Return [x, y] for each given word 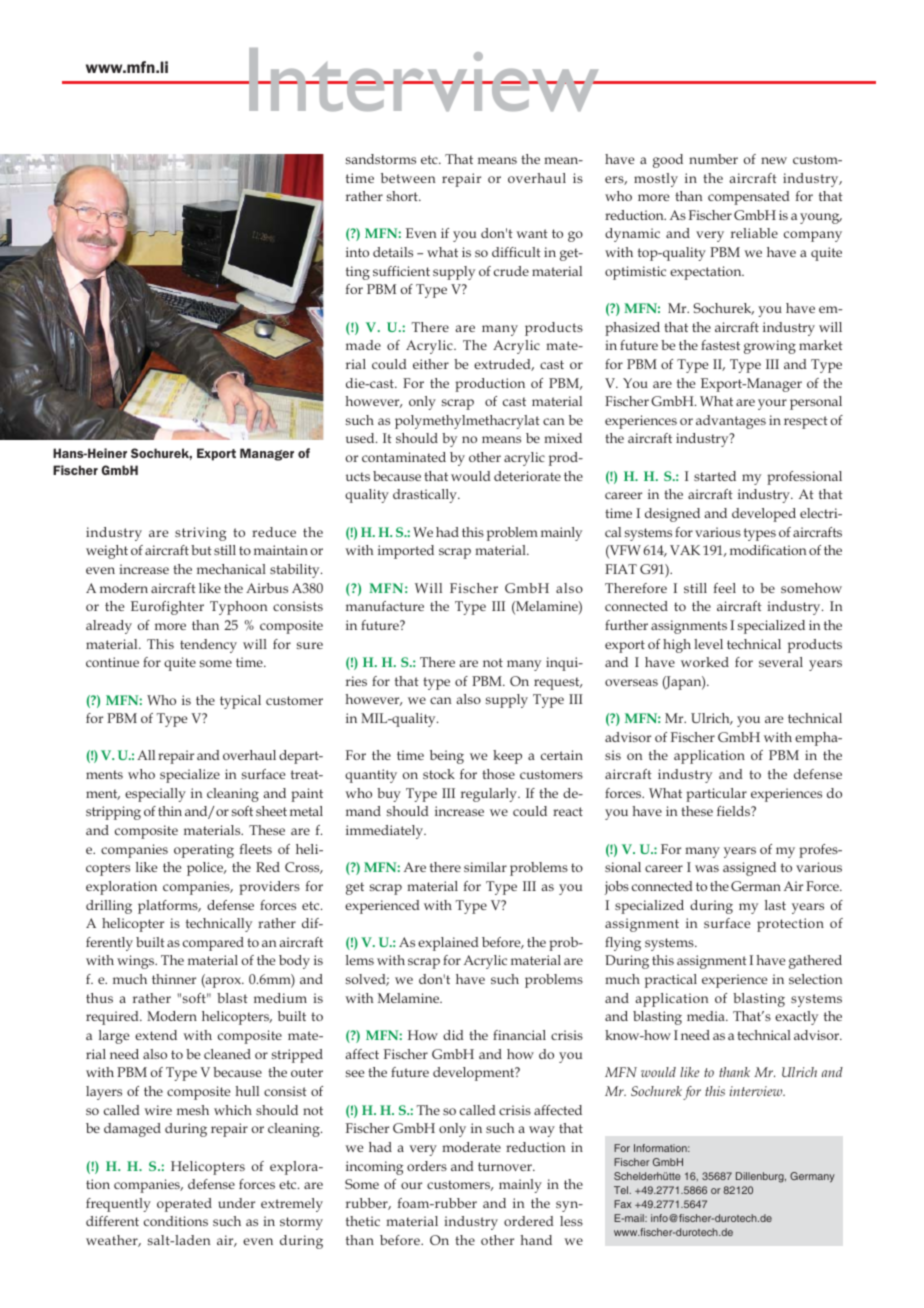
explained [448, 944]
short [403, 196]
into [357, 252]
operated [184, 1205]
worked [705, 662]
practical [671, 981]
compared [213, 944]
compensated [749, 198]
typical [240, 702]
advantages [731, 422]
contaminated [404, 457]
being [447, 757]
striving [201, 534]
